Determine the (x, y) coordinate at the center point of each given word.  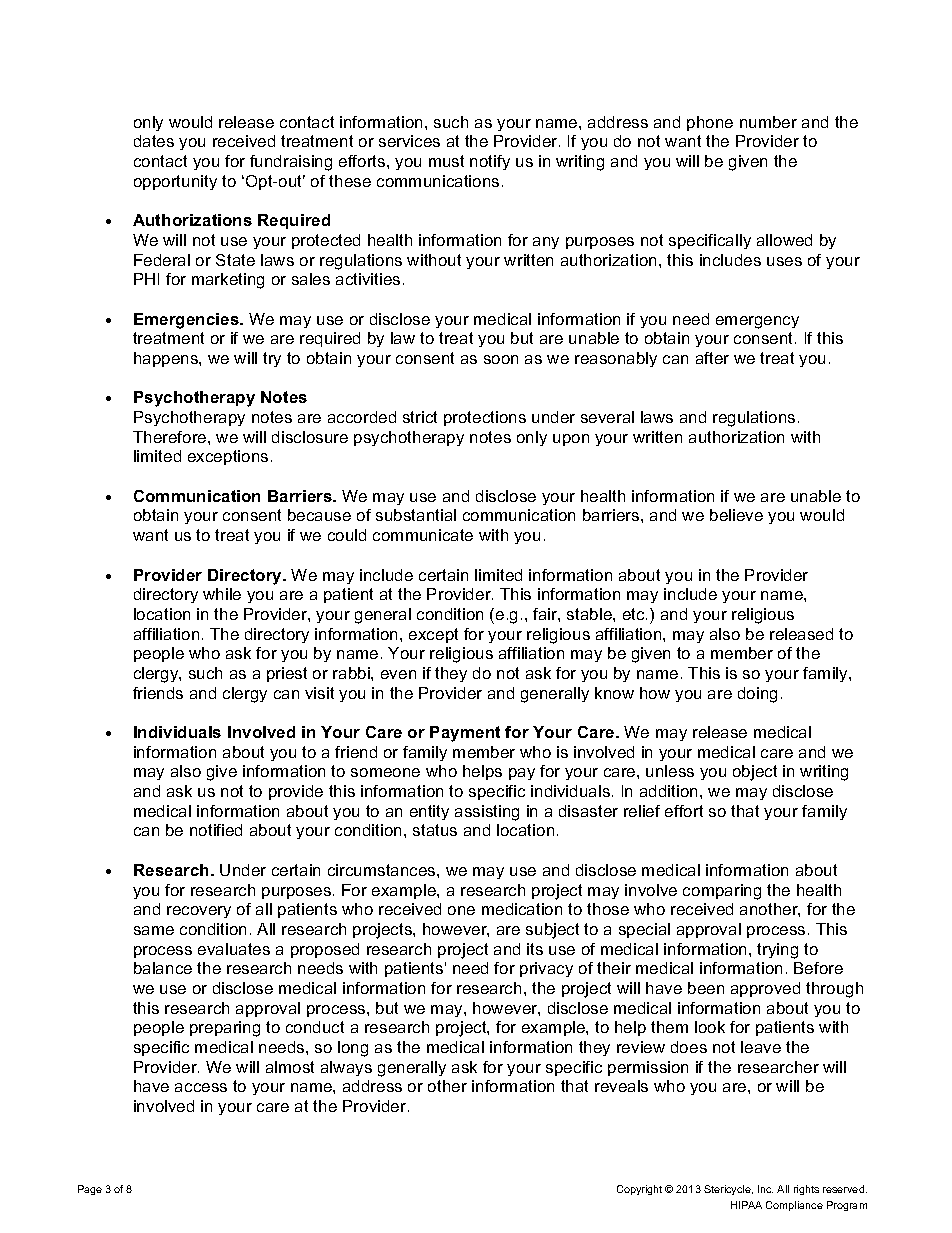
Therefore (171, 437)
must (446, 161)
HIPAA (746, 1205)
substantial (416, 515)
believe (736, 515)
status (435, 830)
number (768, 122)
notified (216, 830)
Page (90, 1190)
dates (154, 141)
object (755, 773)
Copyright (639, 1190)
